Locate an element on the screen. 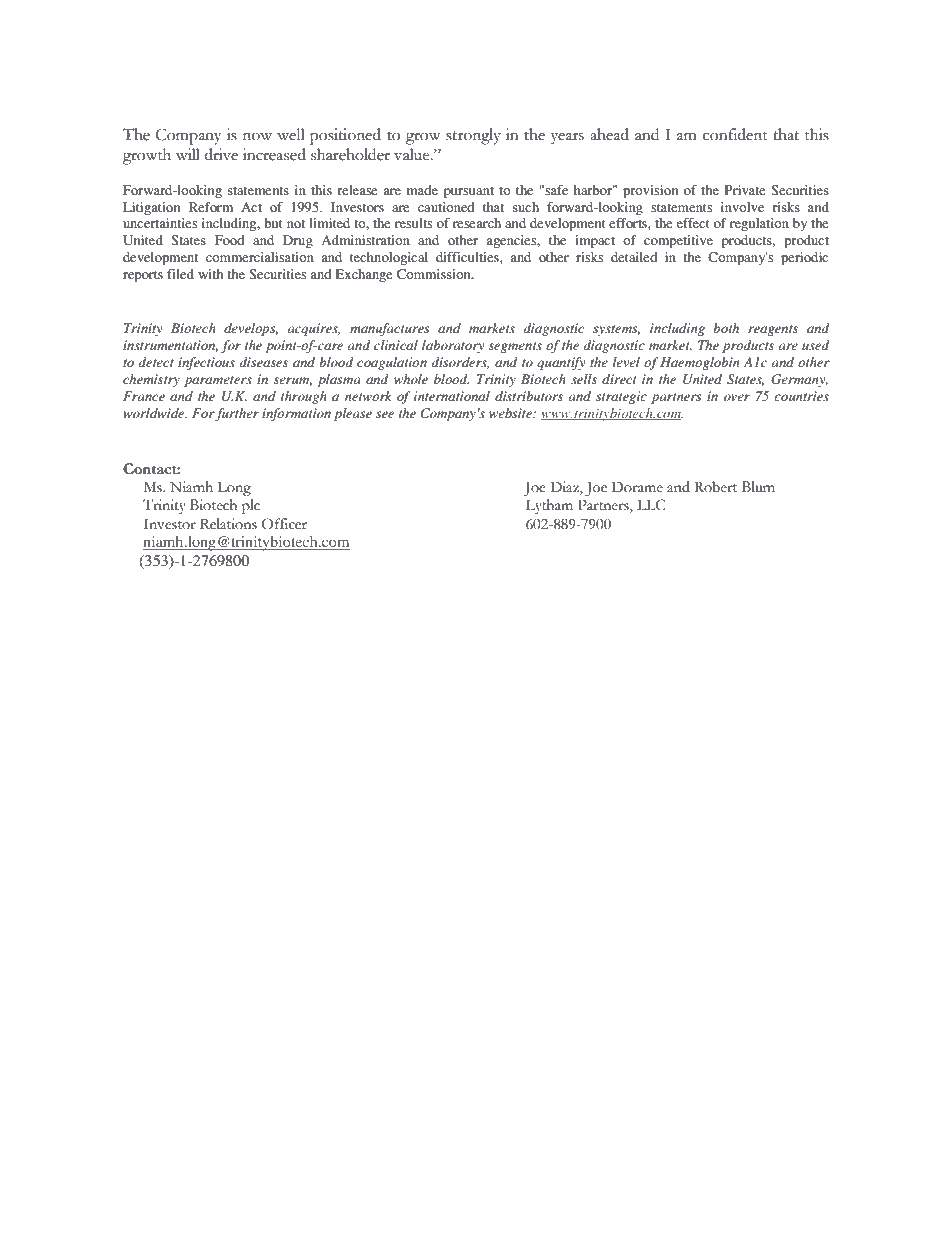 The height and width of the screenshot is (1233, 952). parameters is located at coordinates (218, 381).
